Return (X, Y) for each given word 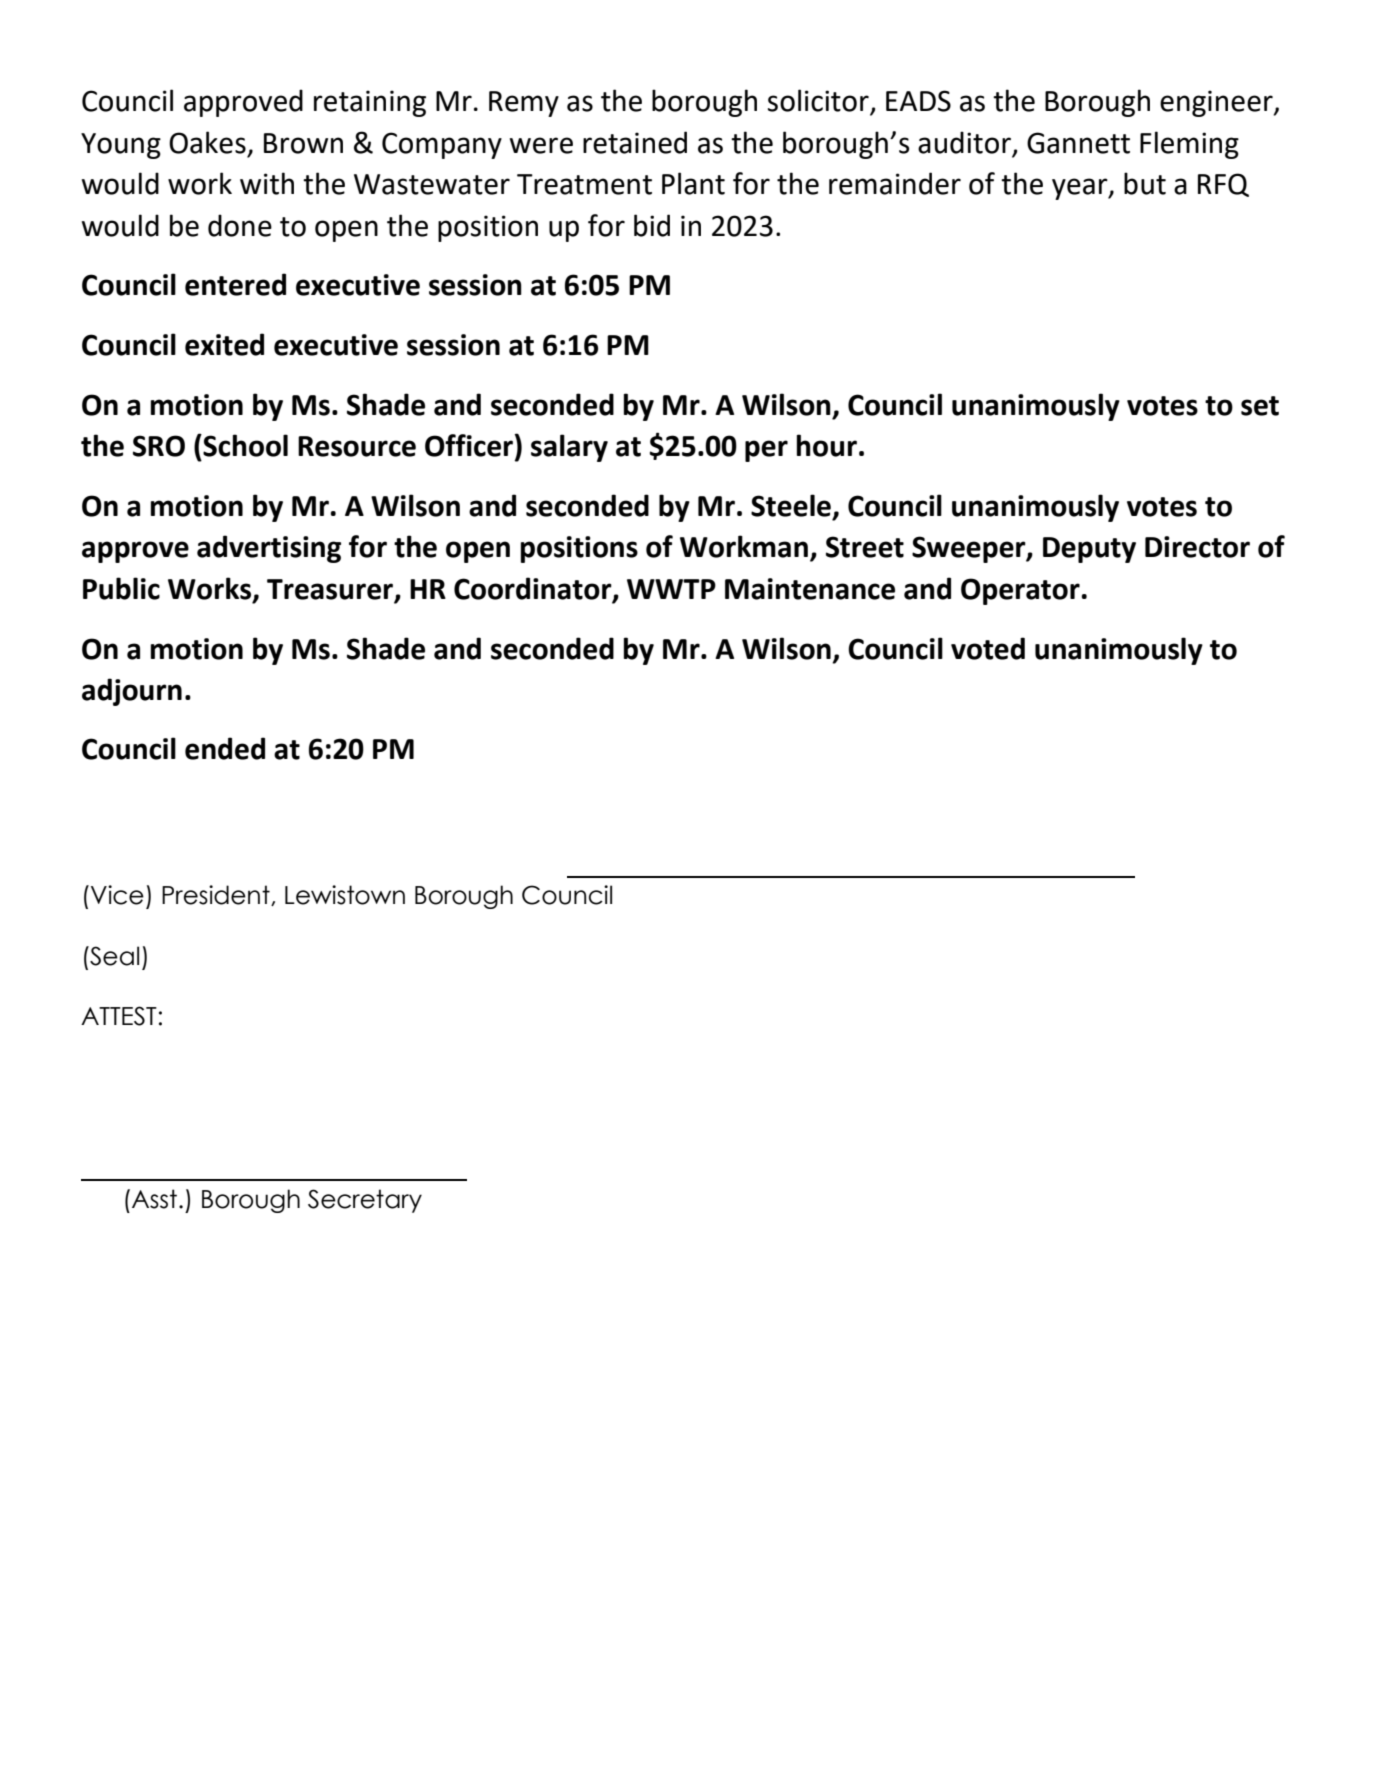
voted (988, 648)
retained (635, 142)
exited (224, 344)
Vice (117, 895)
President (217, 895)
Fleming (1189, 145)
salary (569, 448)
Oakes (207, 142)
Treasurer (331, 590)
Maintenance (810, 589)
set (1260, 406)
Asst (154, 1199)
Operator (1020, 591)
